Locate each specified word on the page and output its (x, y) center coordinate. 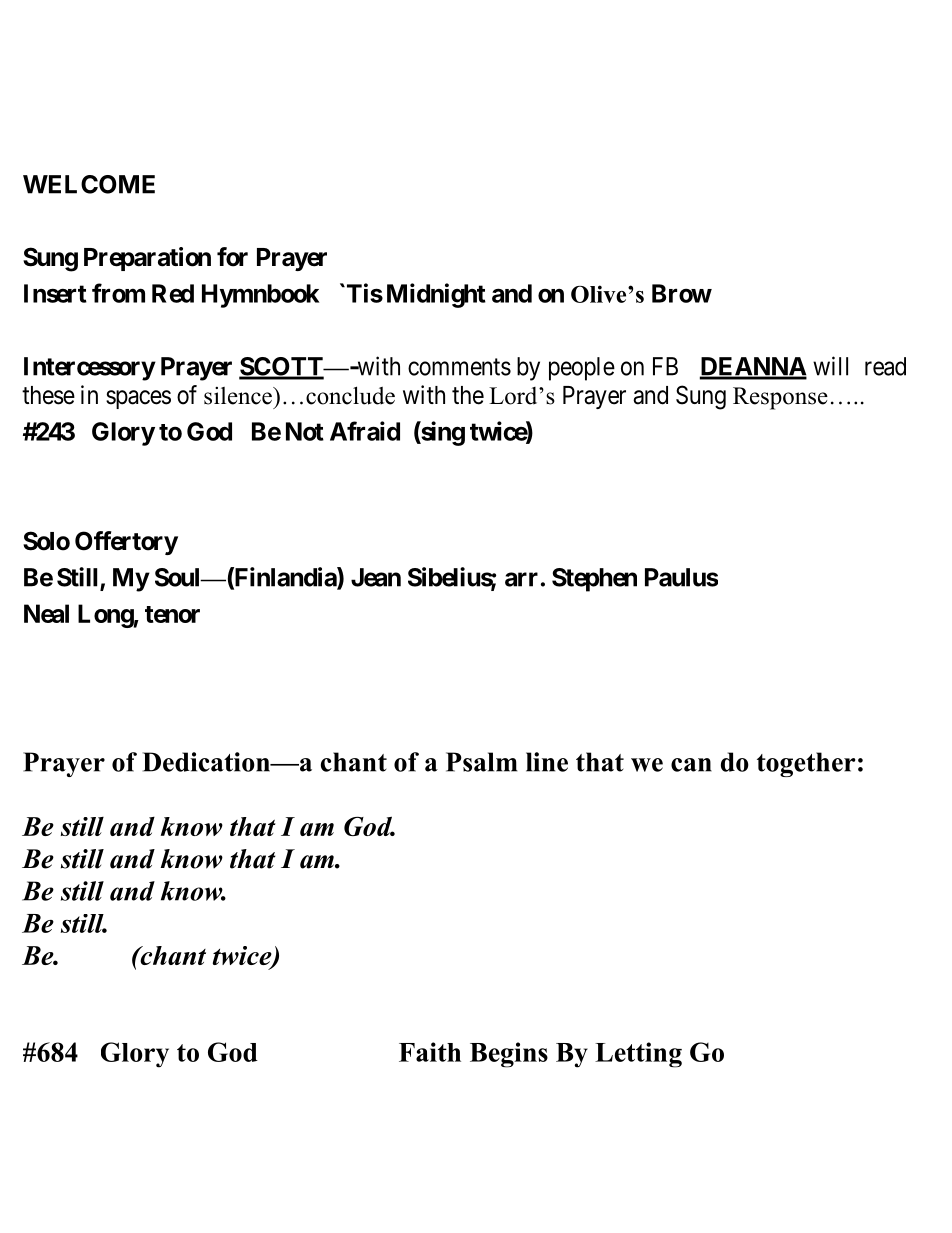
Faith (430, 1052)
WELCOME (89, 184)
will (830, 366)
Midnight (436, 295)
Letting (638, 1055)
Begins (509, 1055)
